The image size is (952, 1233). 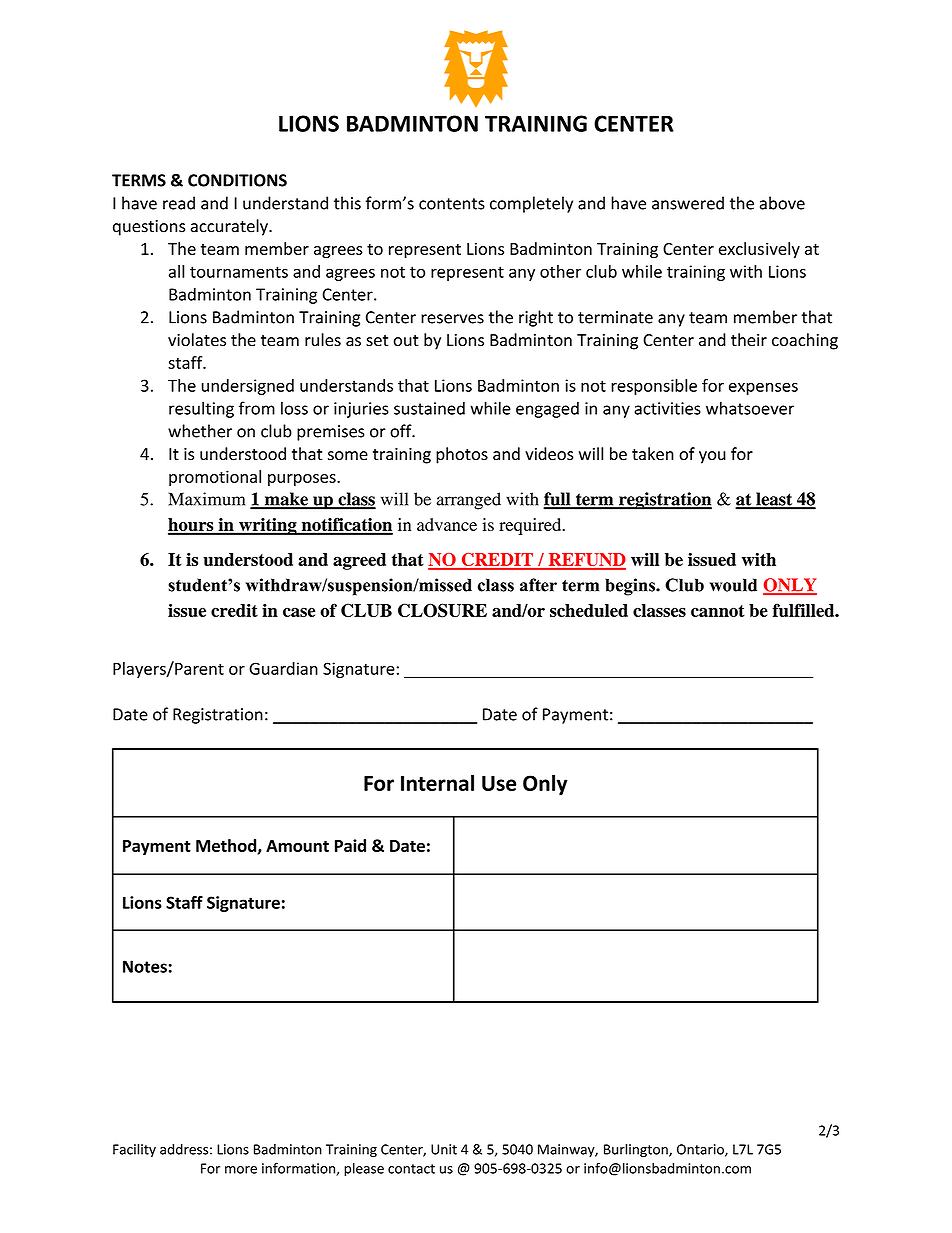 I want to click on Internal, so click(x=437, y=783).
